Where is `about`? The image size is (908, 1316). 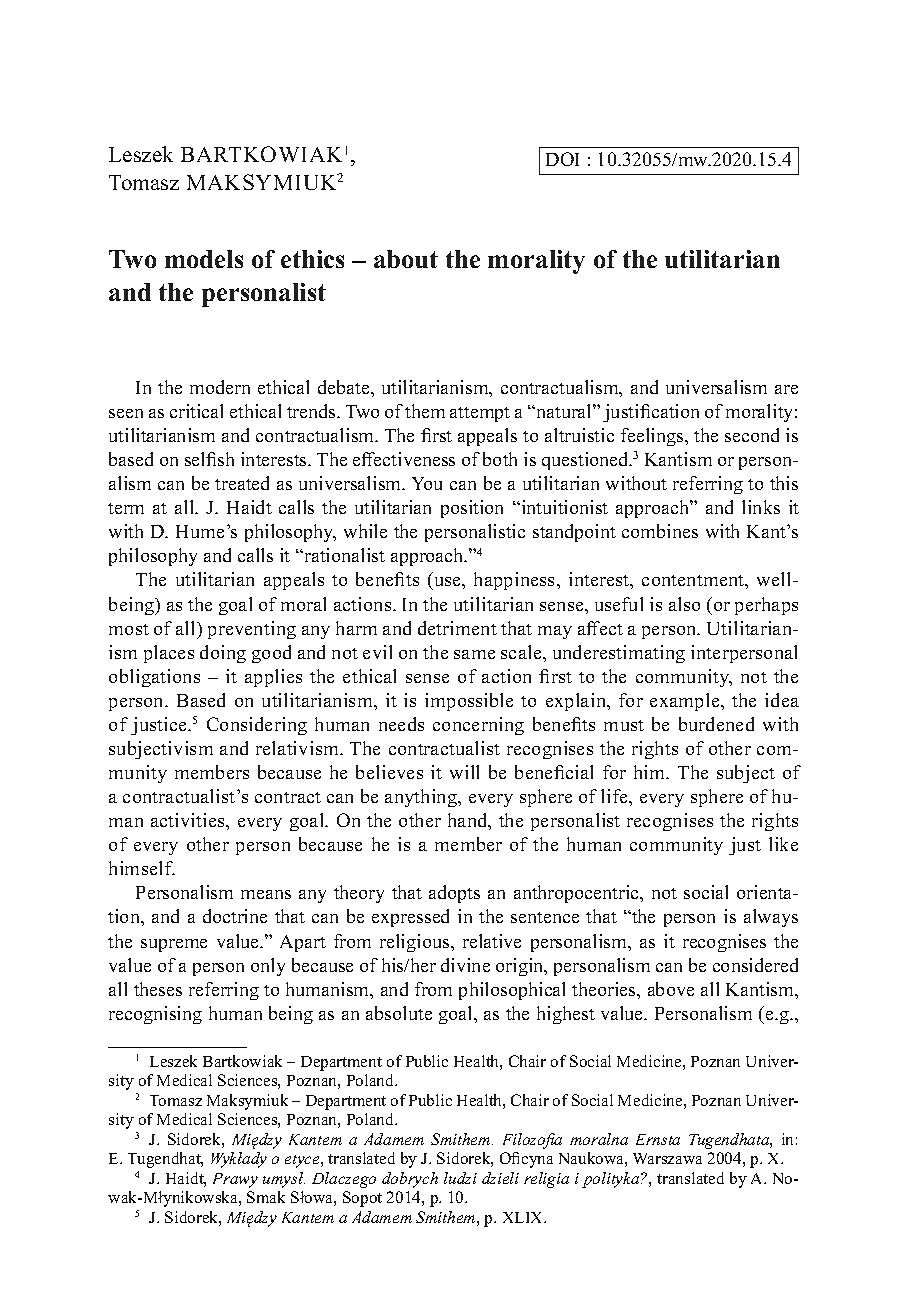
about is located at coordinates (406, 259).
